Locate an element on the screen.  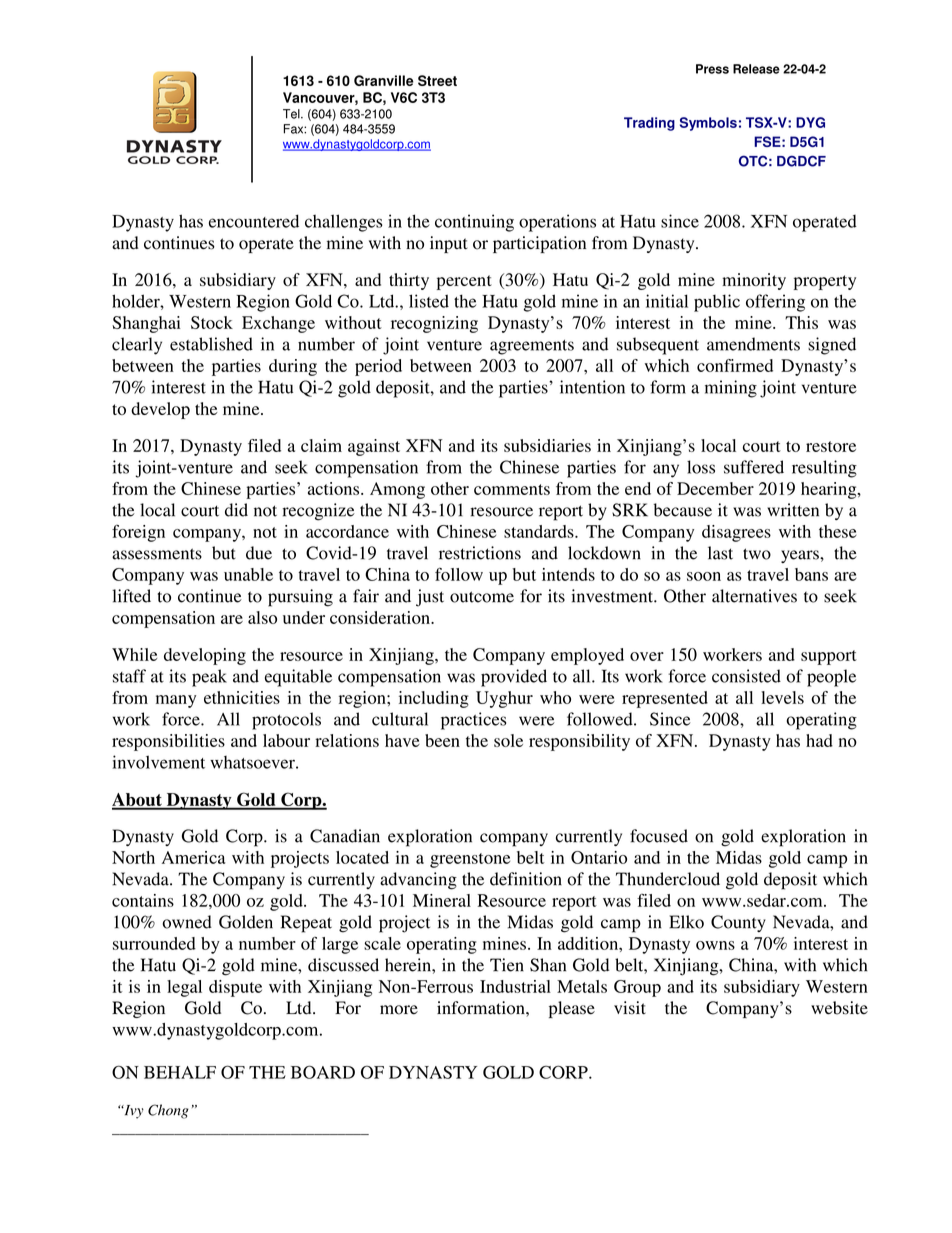
website is located at coordinates (839, 1008).
